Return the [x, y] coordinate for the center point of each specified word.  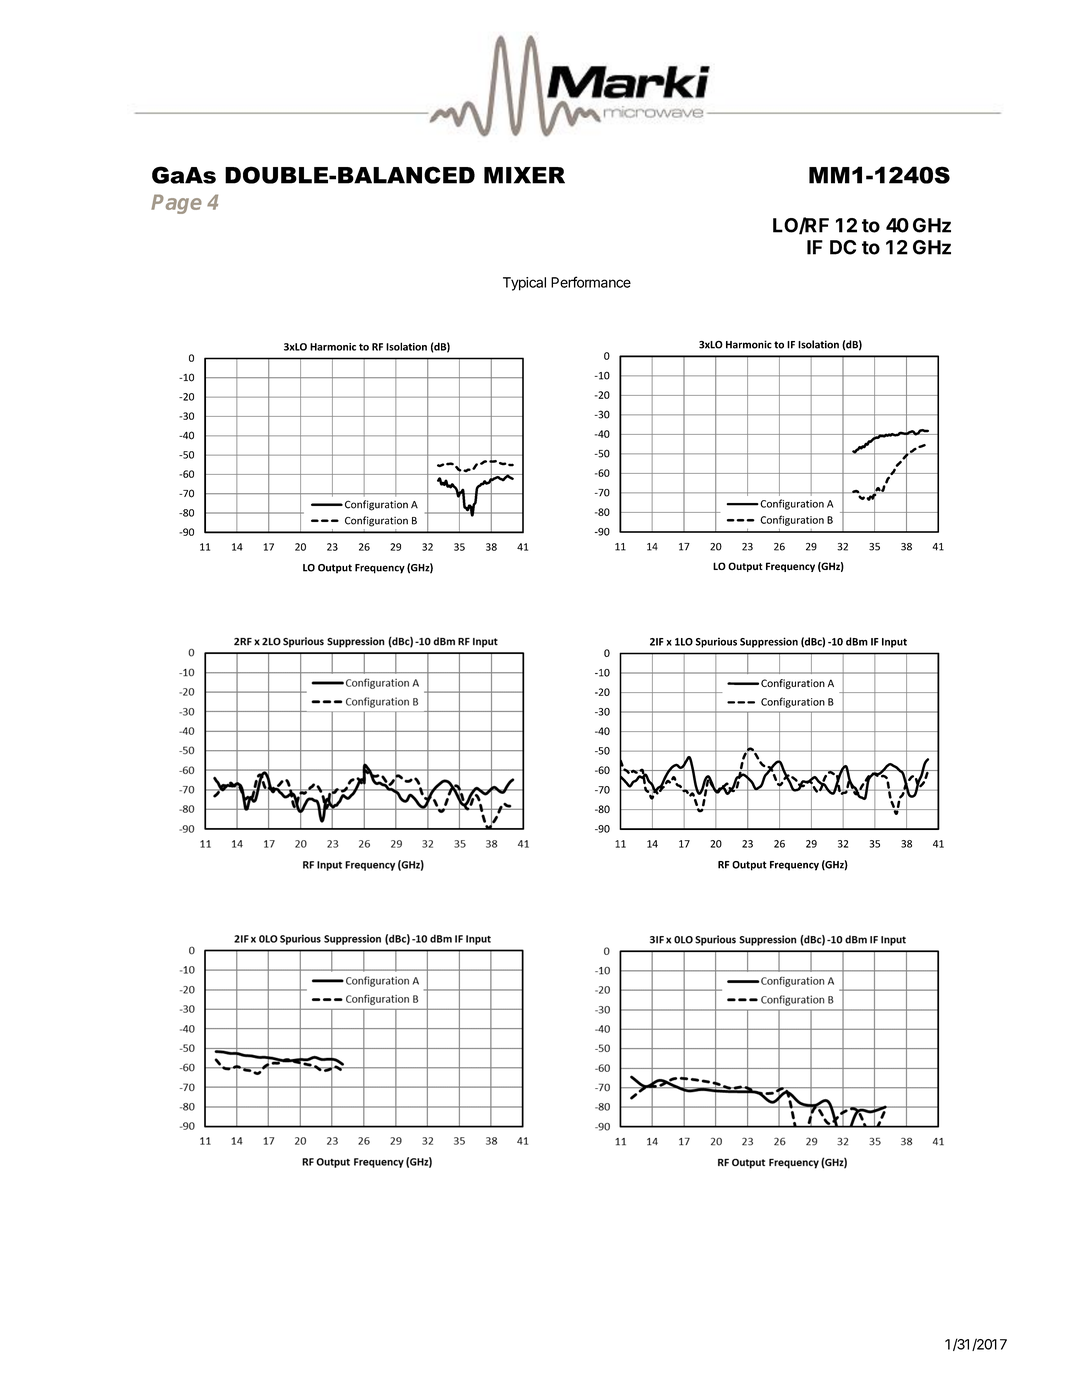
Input [894, 643]
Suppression [769, 642]
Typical [524, 284]
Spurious [716, 642]
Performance [591, 282]
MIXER [524, 175]
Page [176, 204]
